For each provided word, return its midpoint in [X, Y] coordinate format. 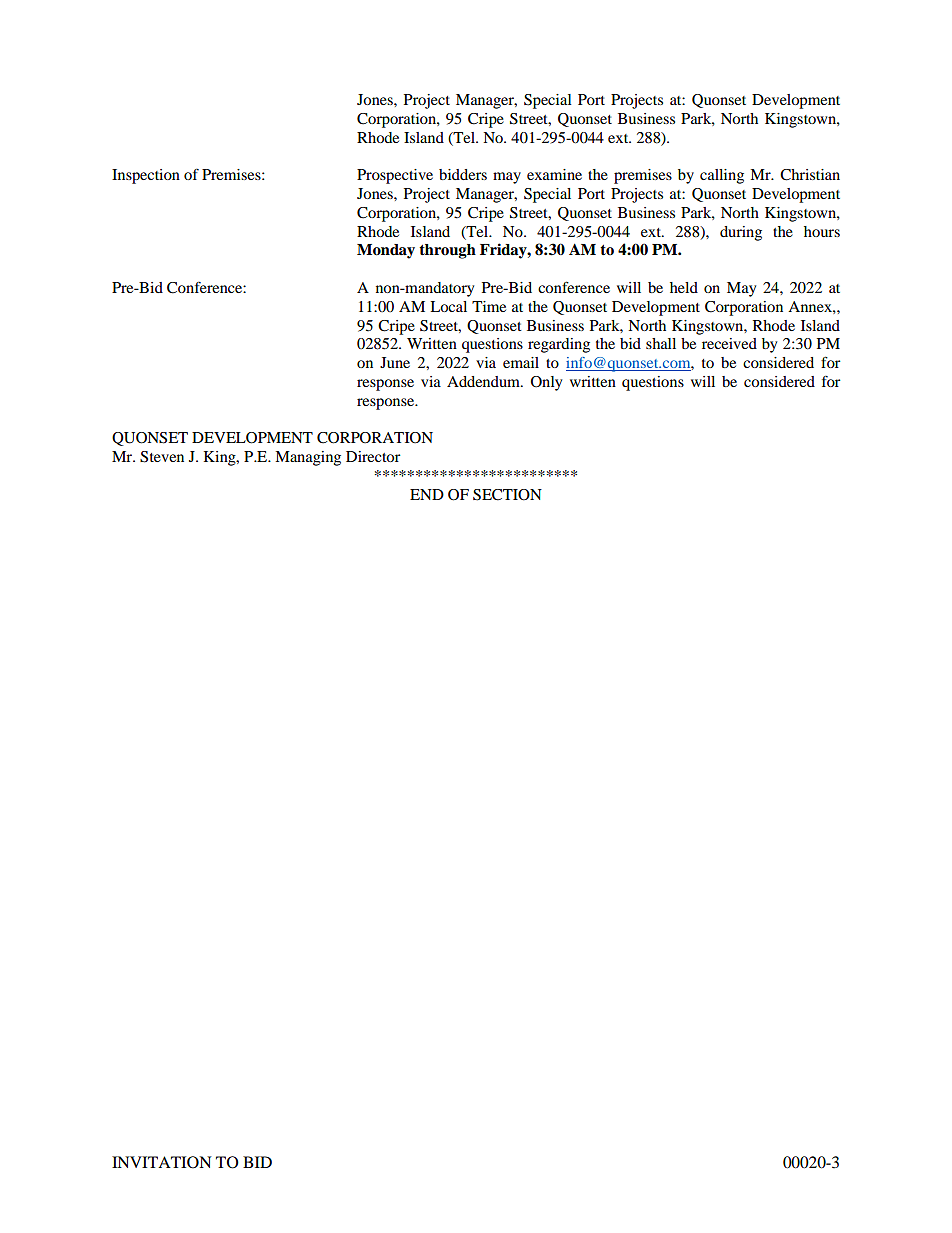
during [741, 233]
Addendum [484, 381]
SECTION [507, 495]
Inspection [146, 176]
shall [661, 343]
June [395, 362]
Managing [308, 458]
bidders [463, 174]
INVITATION [162, 1162]
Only [546, 383]
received [729, 343]
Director [373, 456]
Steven [162, 457]
